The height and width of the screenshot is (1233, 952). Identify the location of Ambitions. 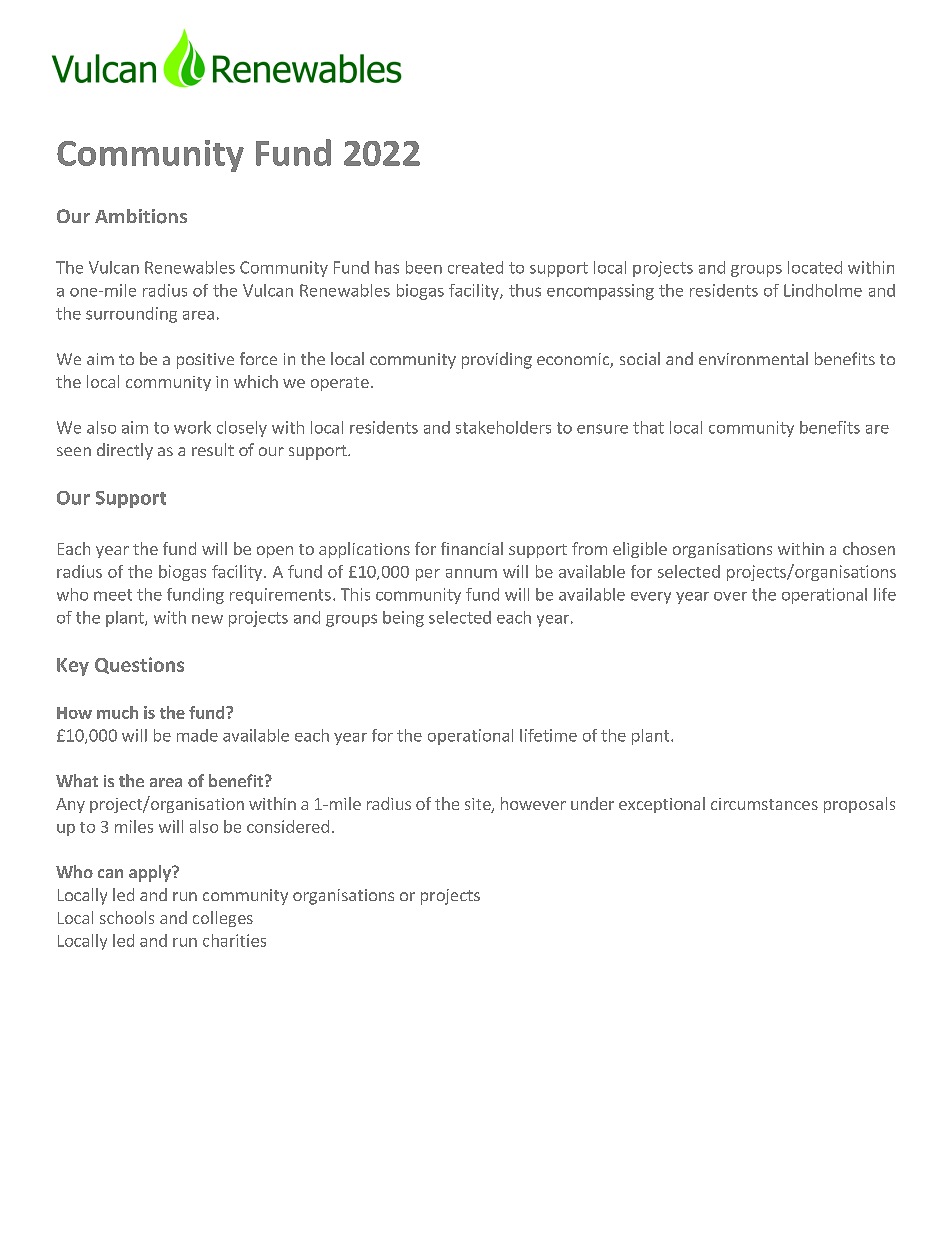
(141, 216).
